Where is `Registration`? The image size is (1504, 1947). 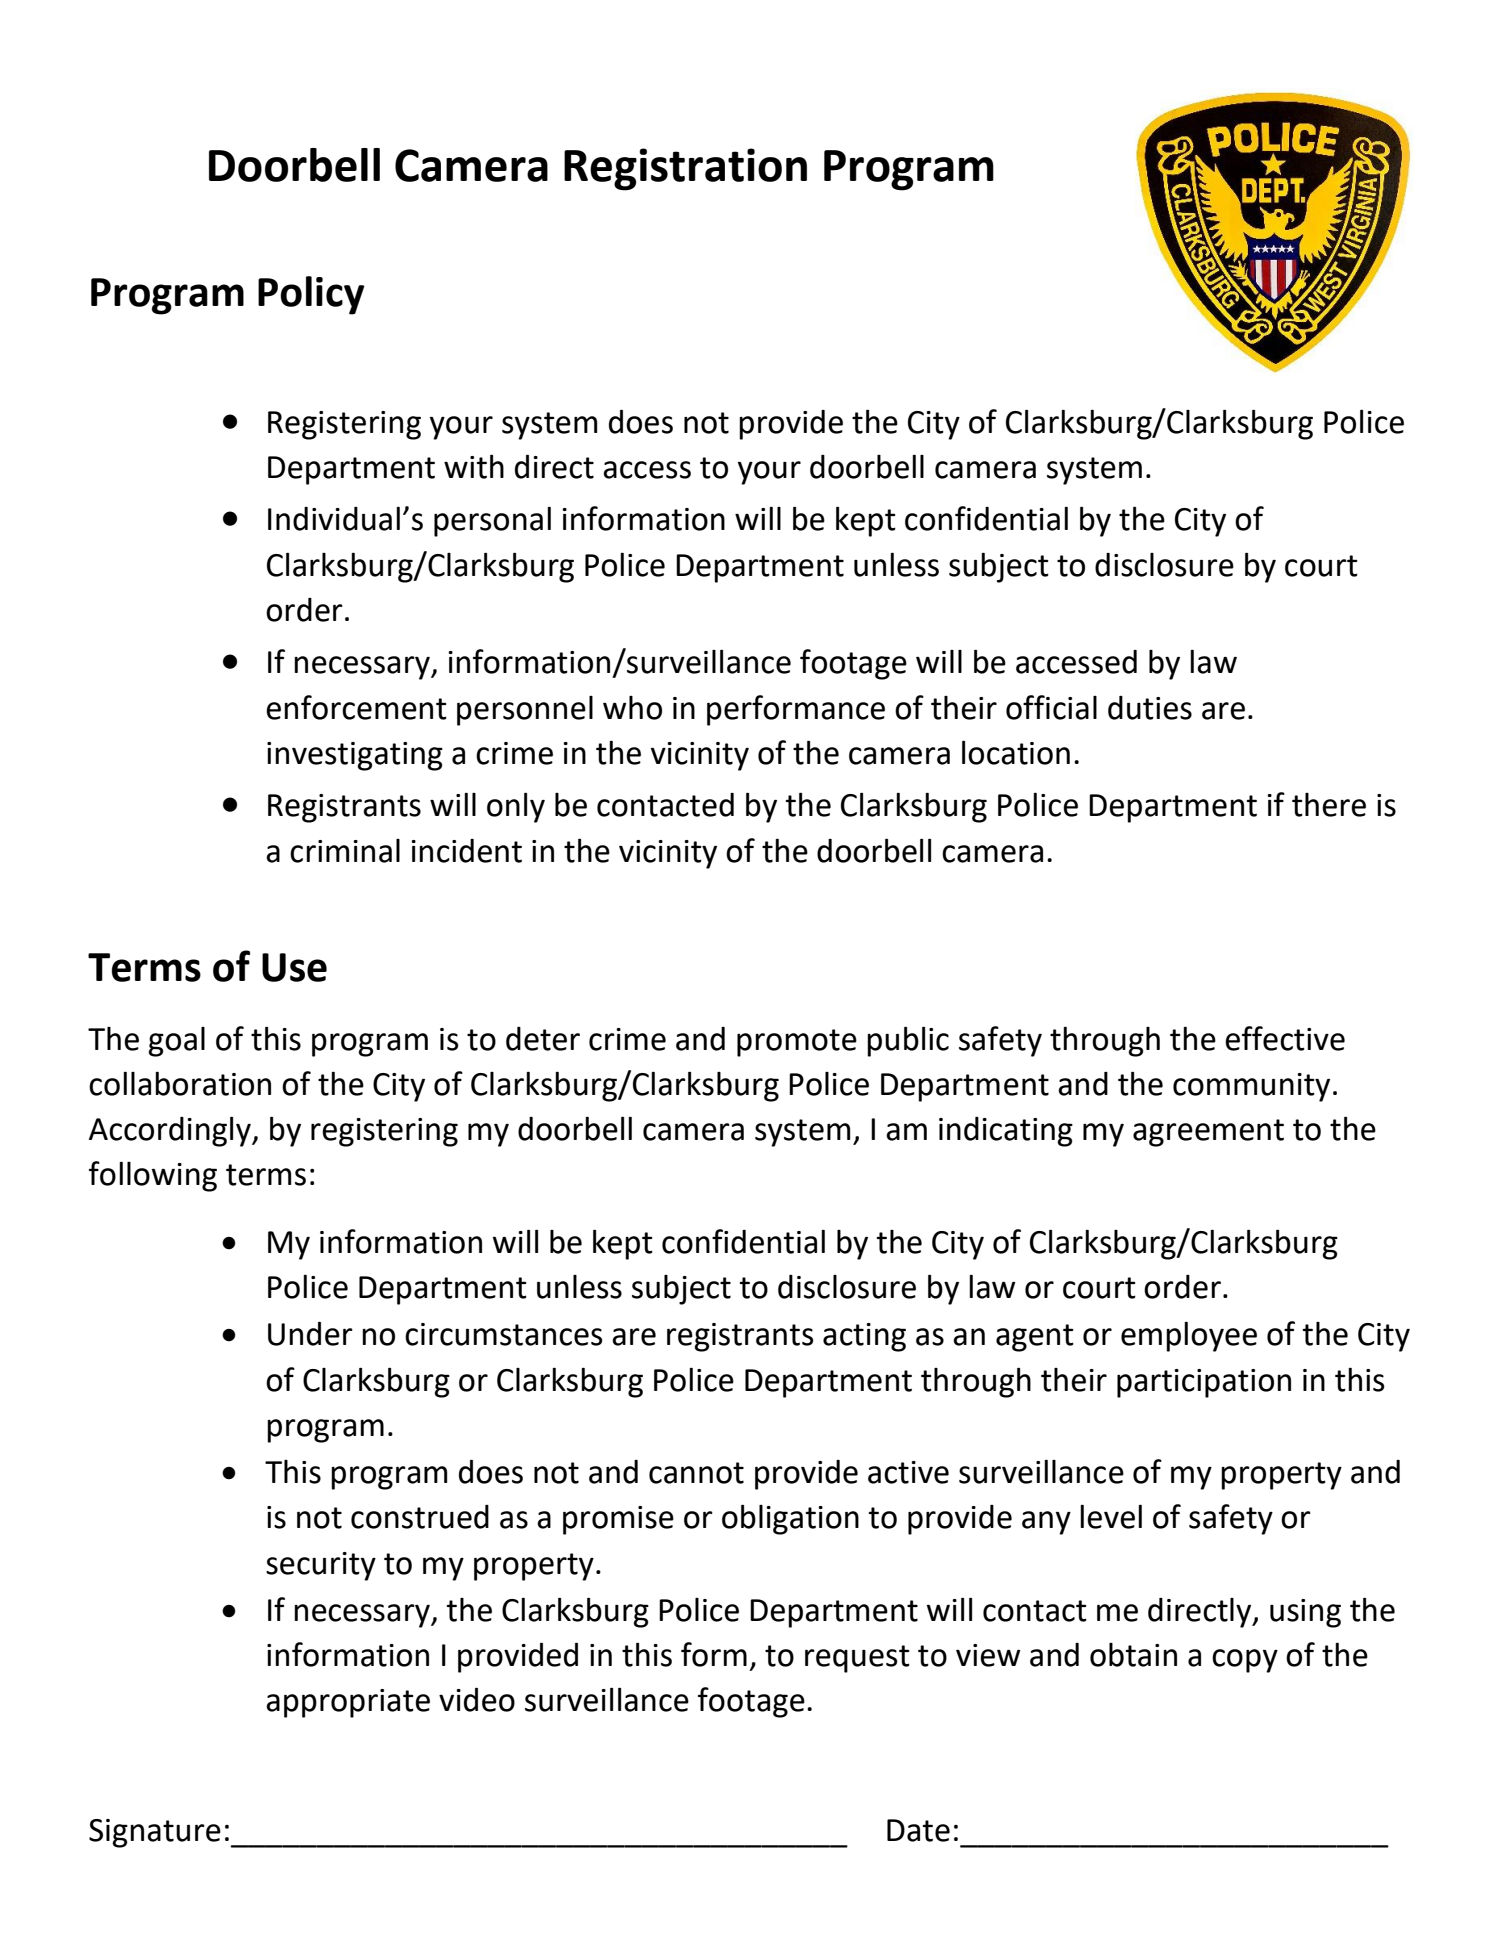
Registration is located at coordinates (685, 169).
